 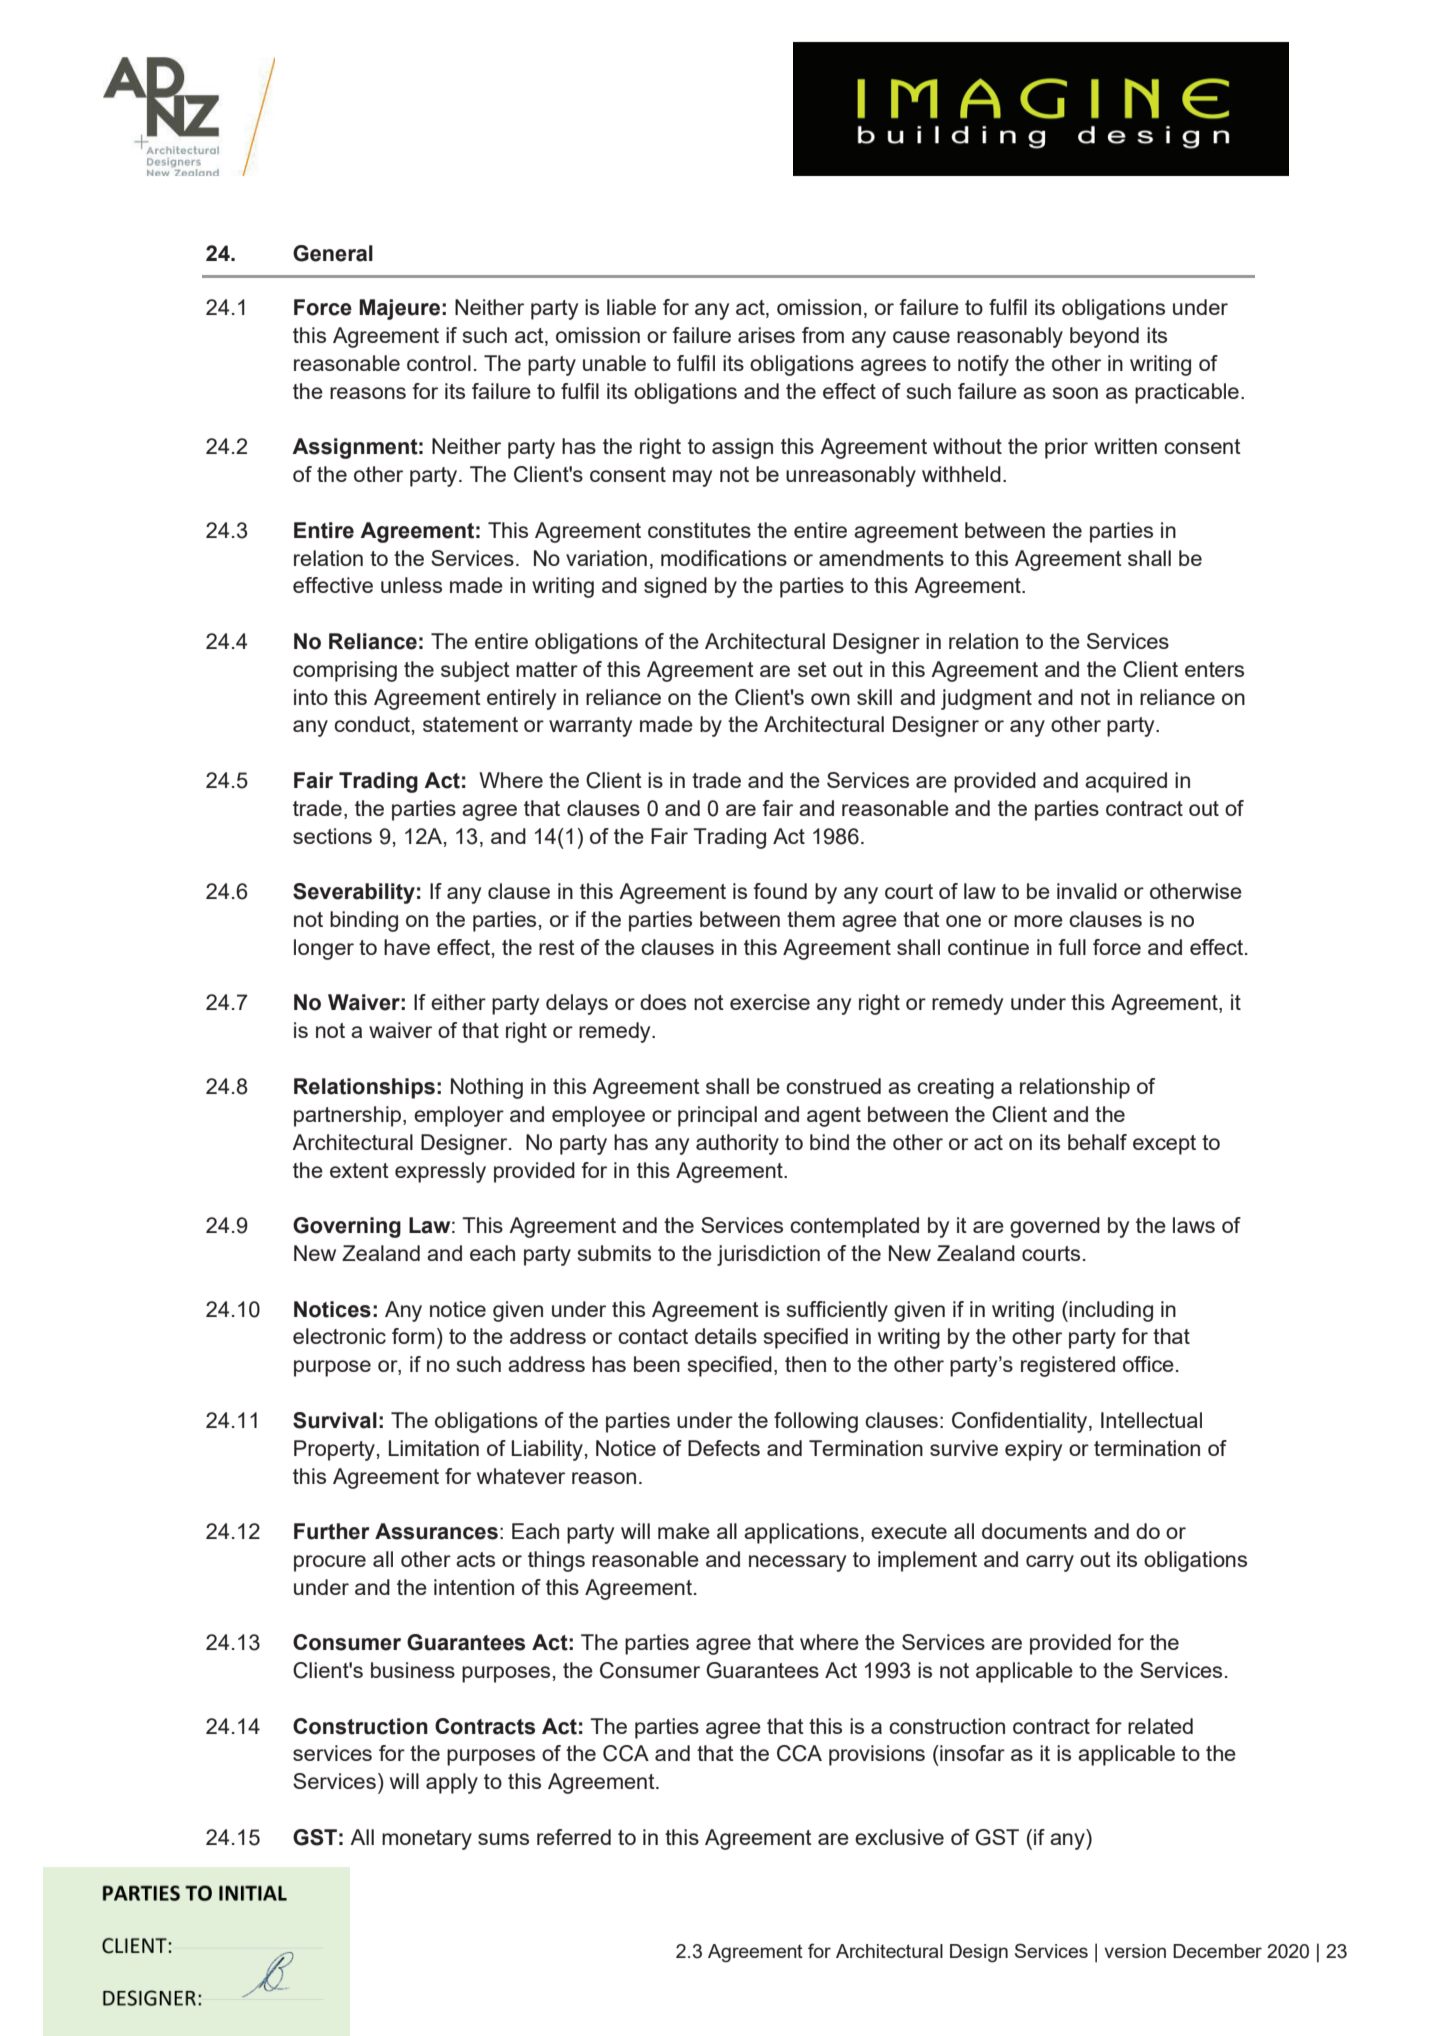 What do you see at coordinates (427, 1840) in the screenshot?
I see `monetary` at bounding box center [427, 1840].
